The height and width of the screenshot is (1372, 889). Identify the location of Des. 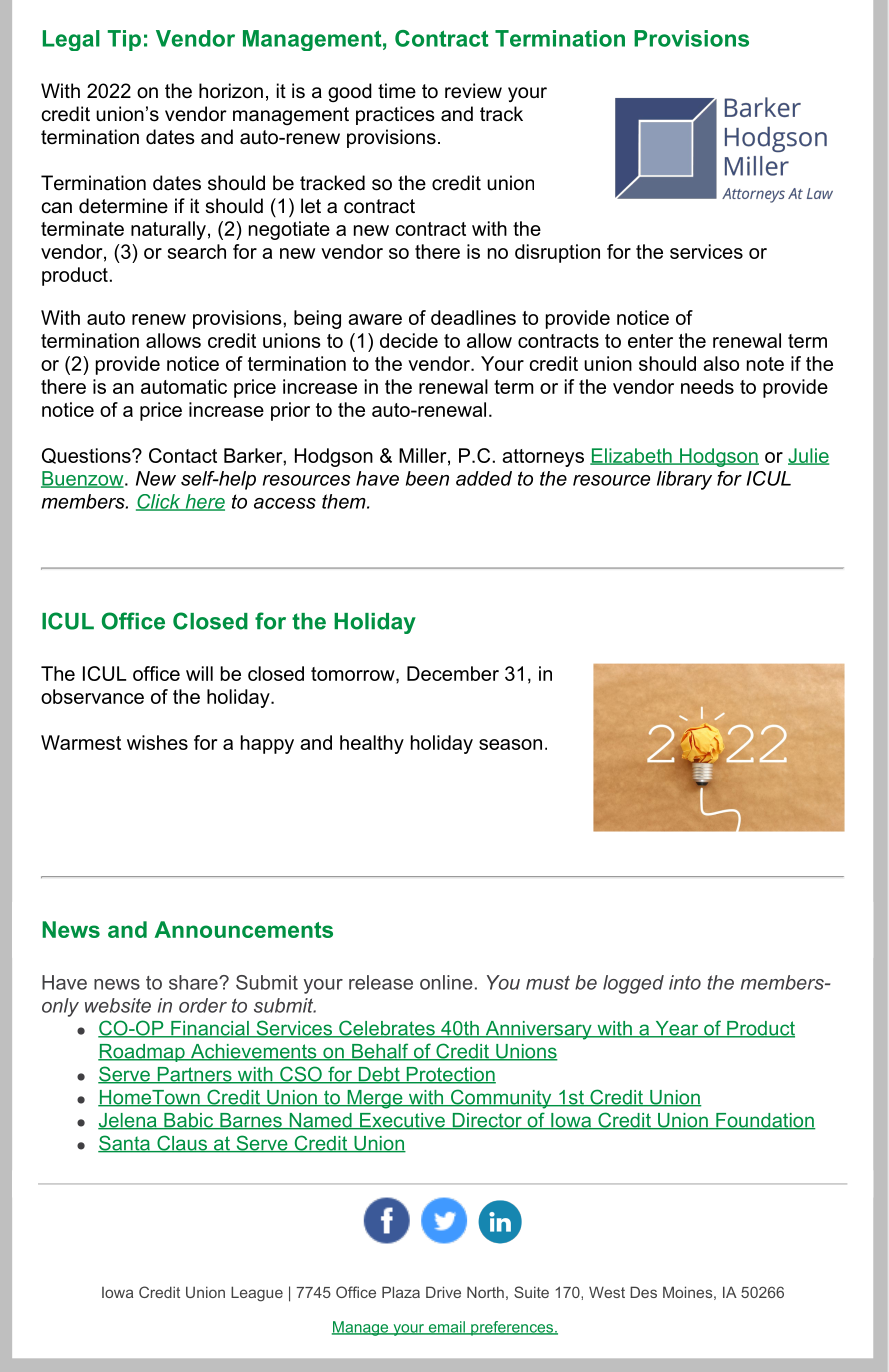
(643, 1292).
